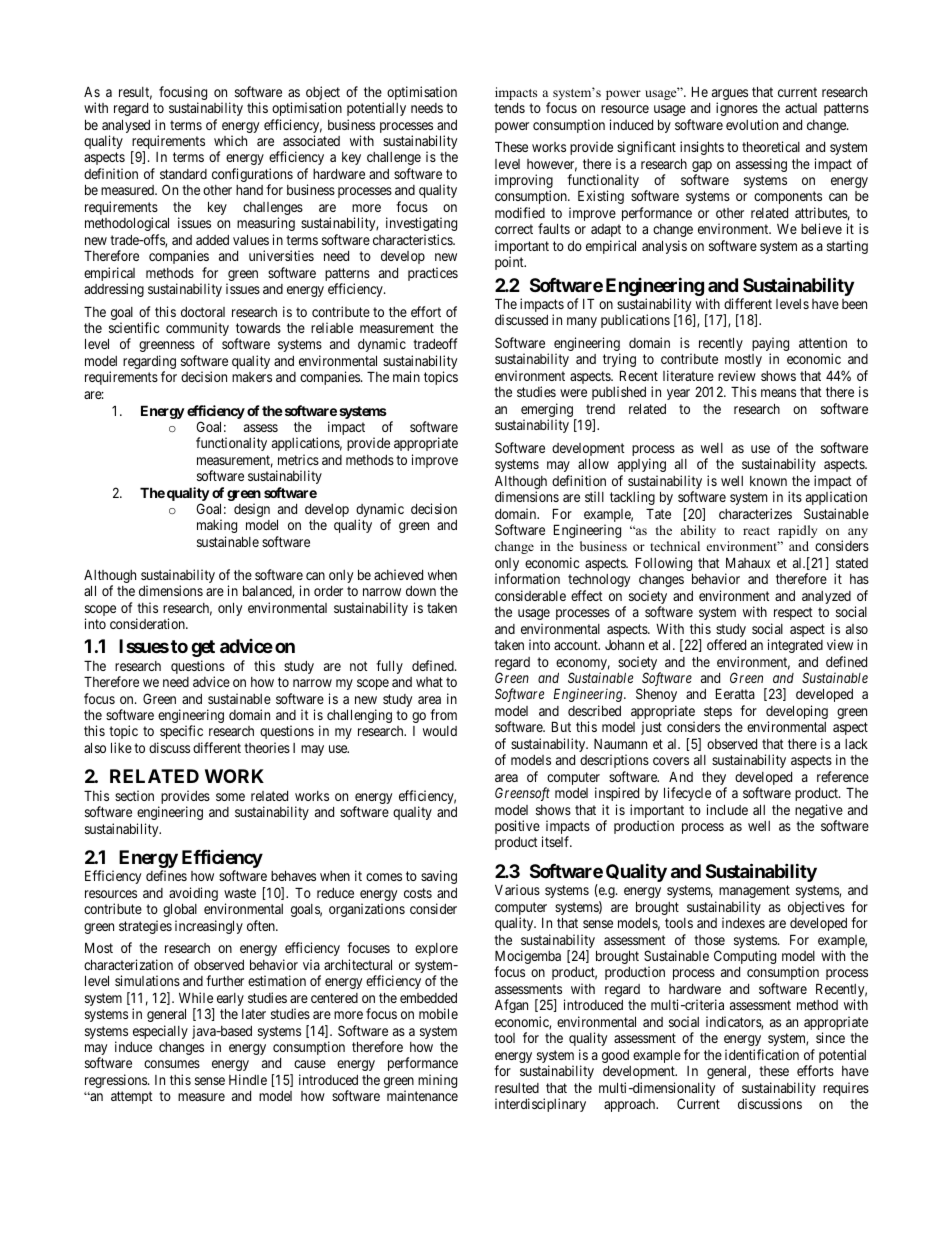  Describe the element at coordinates (443, 714) in the screenshot. I see `from` at that location.
